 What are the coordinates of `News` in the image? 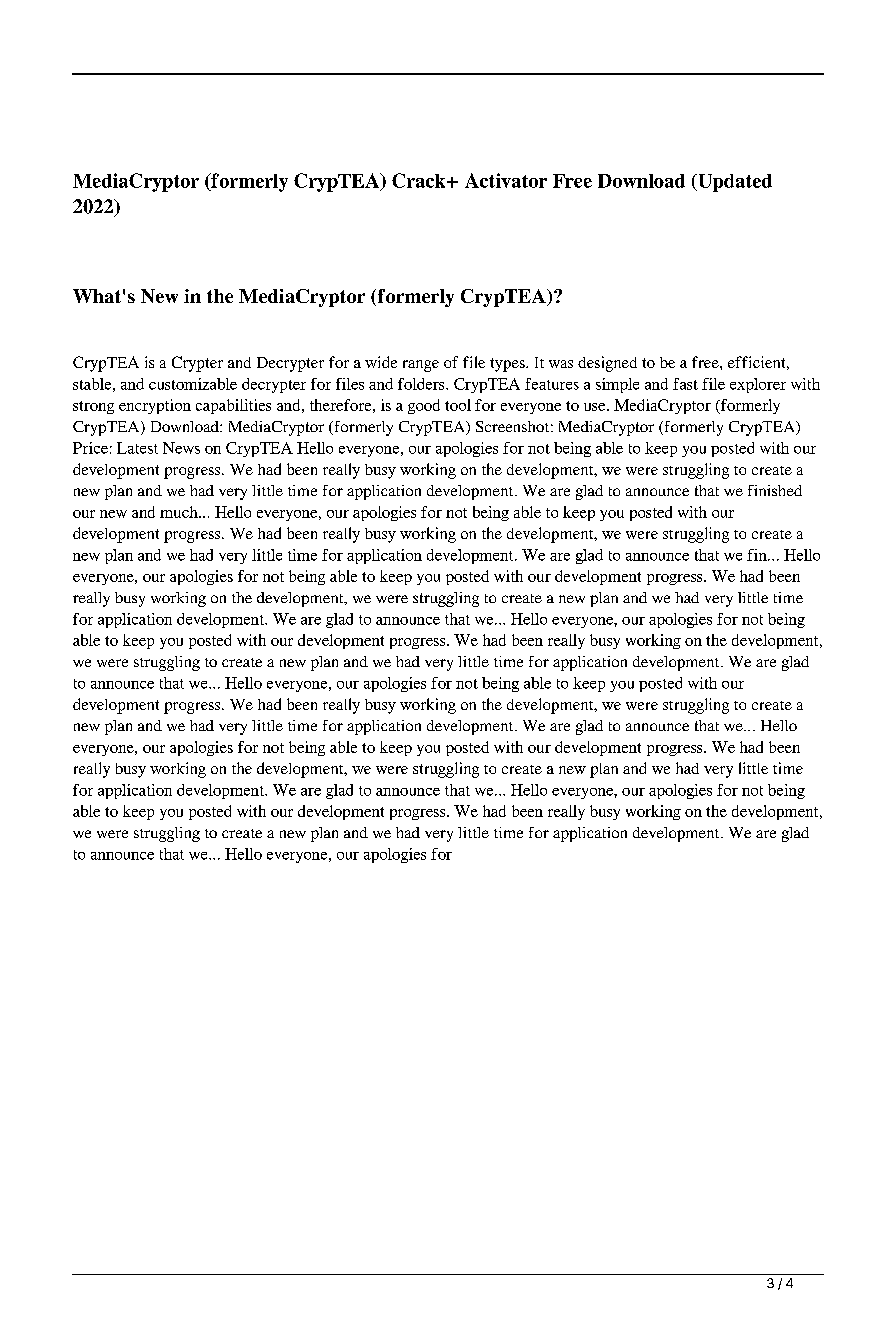 It's located at (181, 448).
